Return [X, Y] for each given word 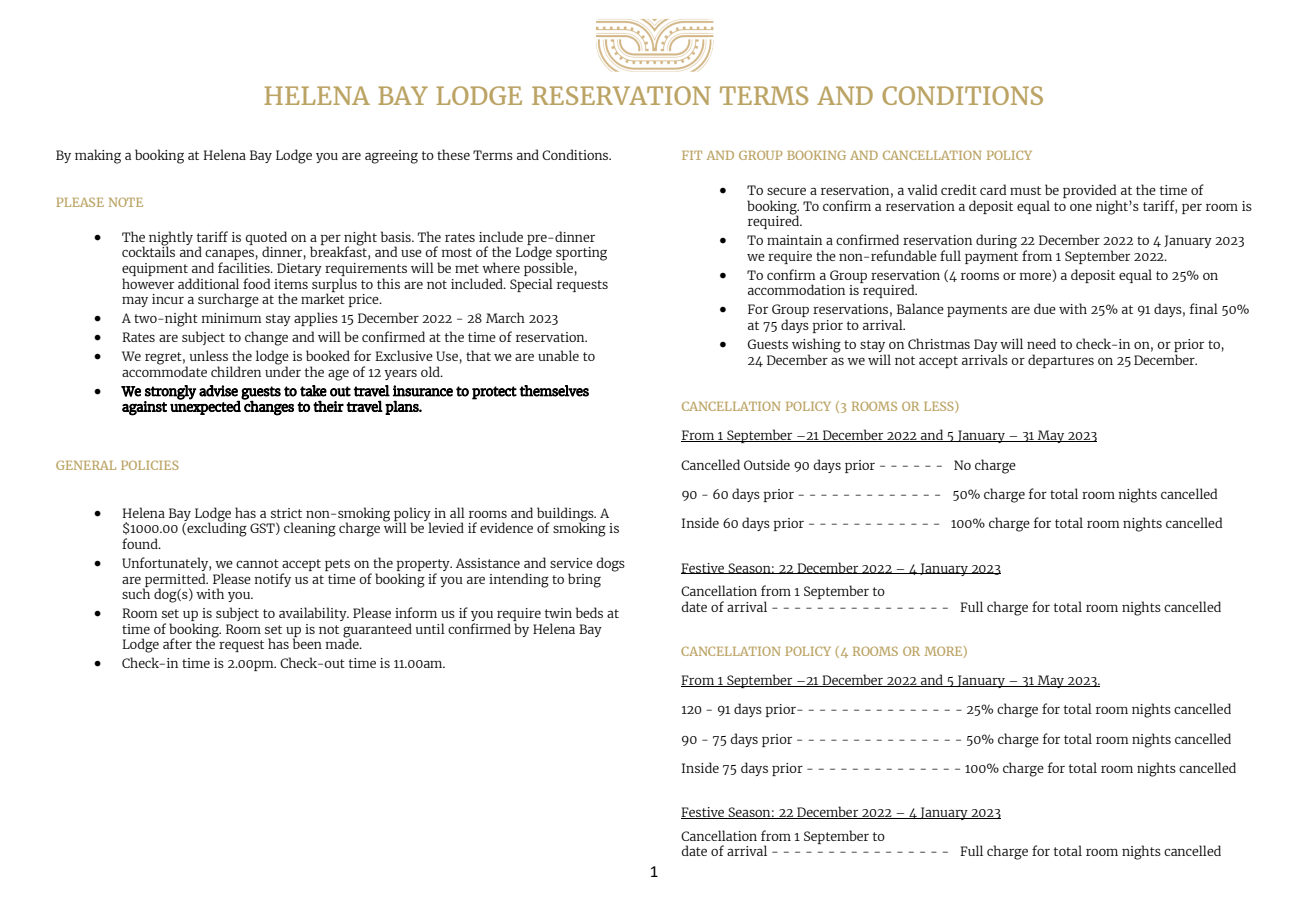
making [98, 156]
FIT [692, 155]
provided [1089, 191]
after [177, 643]
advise [218, 391]
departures [1061, 361]
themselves [554, 391]
